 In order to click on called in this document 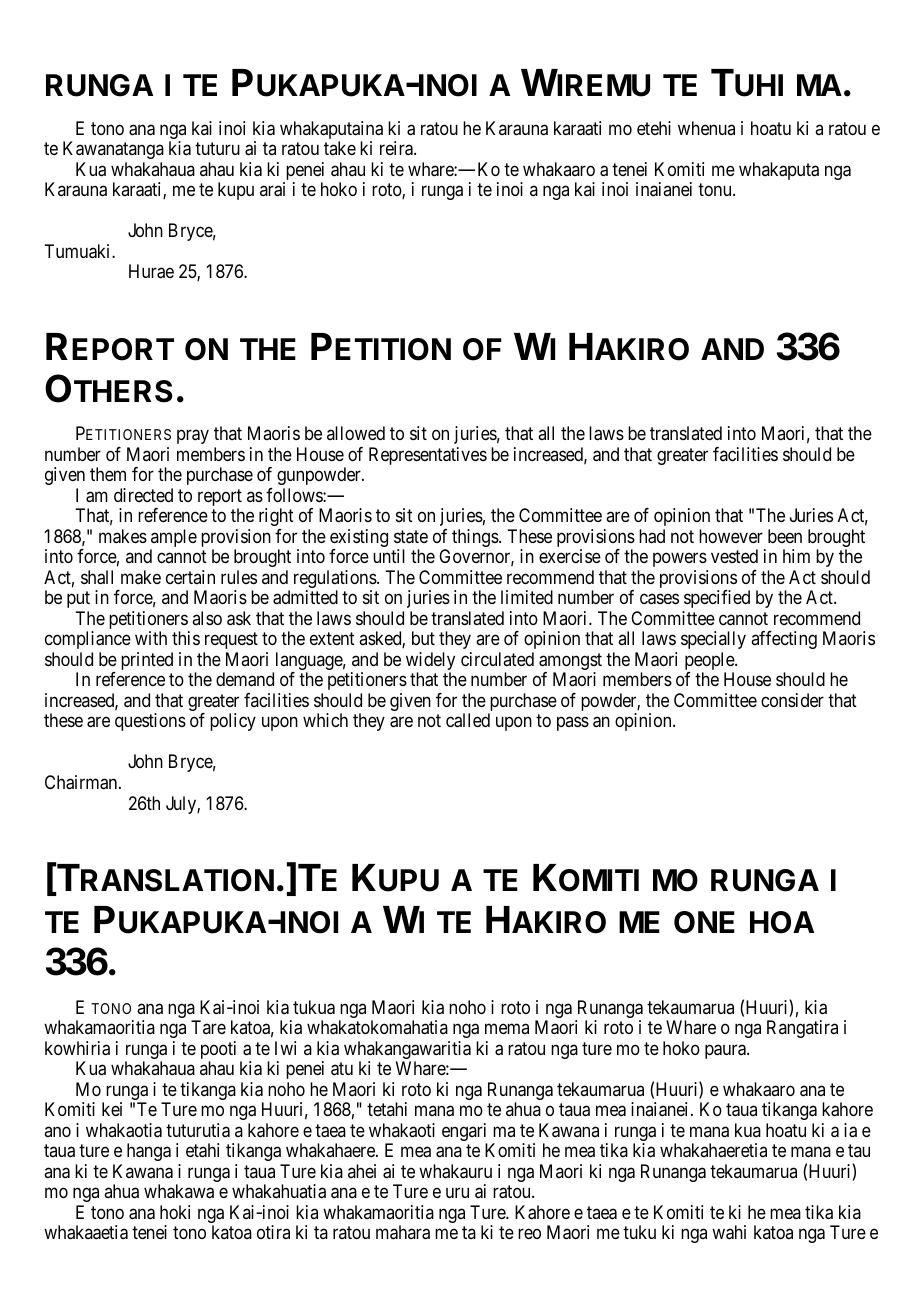, I will do `click(468, 720)`.
